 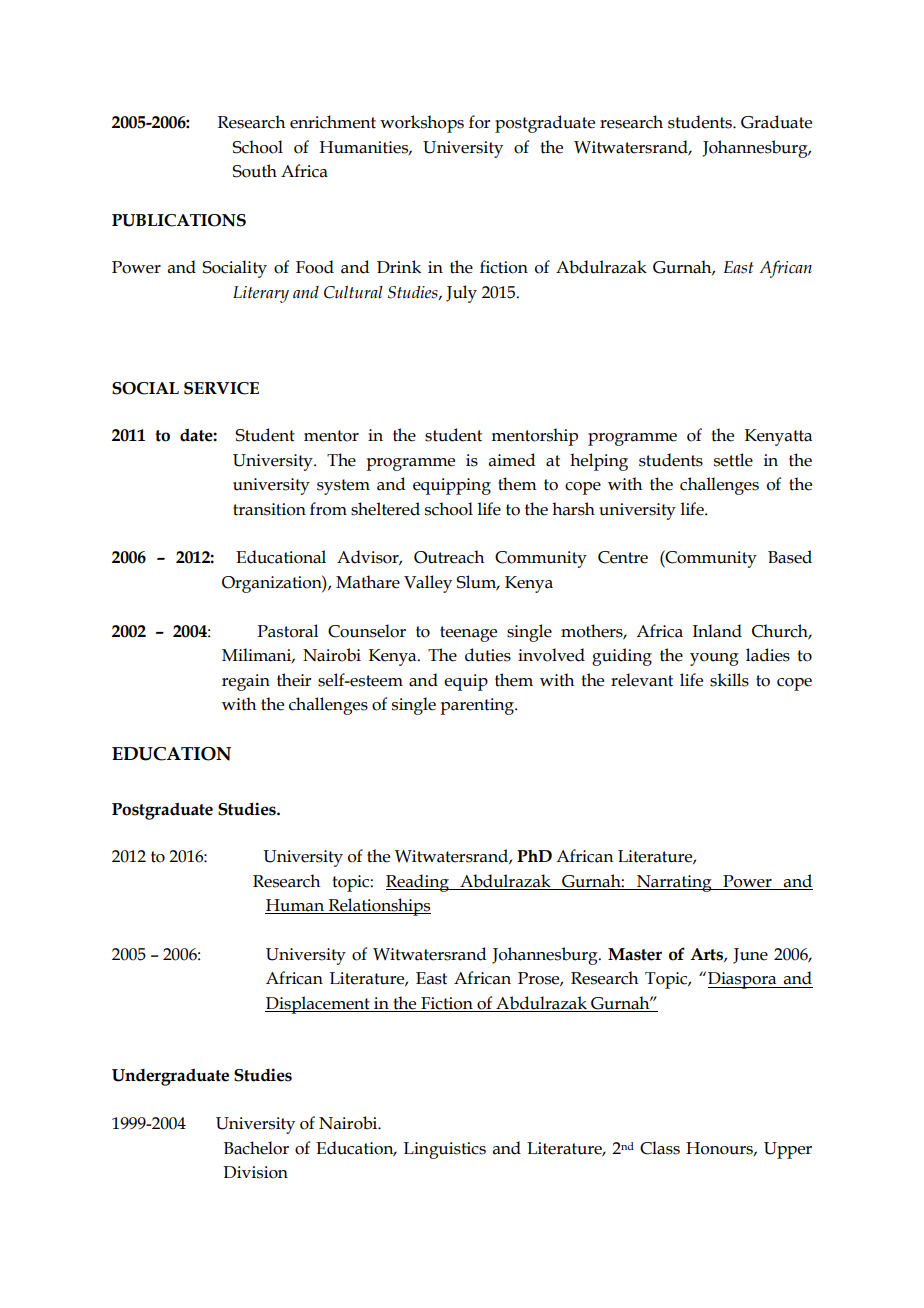 What do you see at coordinates (254, 171) in the page?
I see `South` at bounding box center [254, 171].
